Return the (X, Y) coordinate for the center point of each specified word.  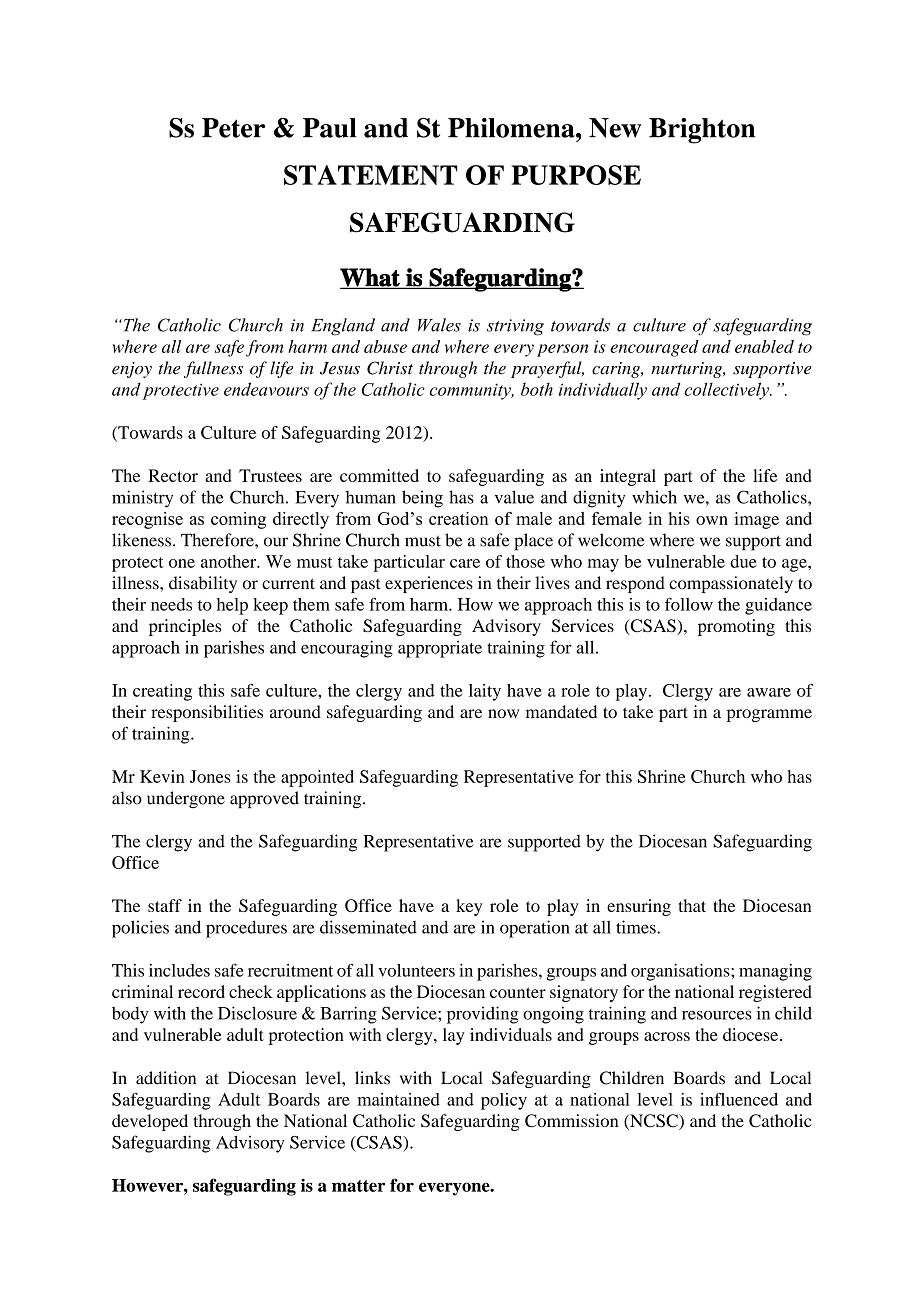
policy (504, 1101)
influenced (739, 1099)
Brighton (702, 131)
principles (185, 627)
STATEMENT (370, 175)
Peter (233, 128)
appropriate (440, 649)
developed (150, 1122)
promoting (736, 627)
